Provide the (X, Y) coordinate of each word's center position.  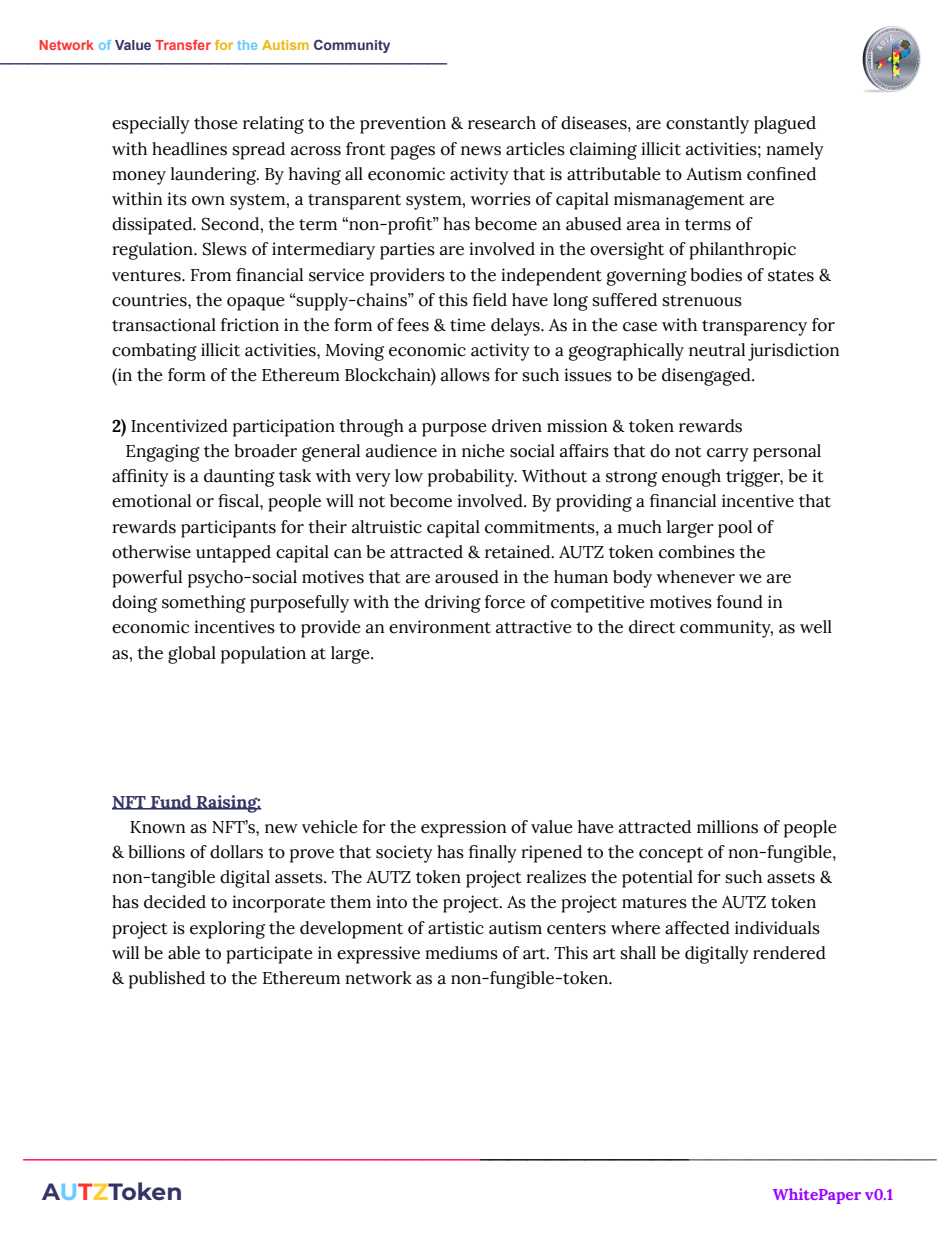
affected (697, 928)
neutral (717, 350)
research (502, 123)
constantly (707, 125)
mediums (461, 953)
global (192, 655)
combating (154, 352)
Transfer (183, 45)
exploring (227, 930)
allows (465, 375)
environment (440, 627)
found (740, 602)
